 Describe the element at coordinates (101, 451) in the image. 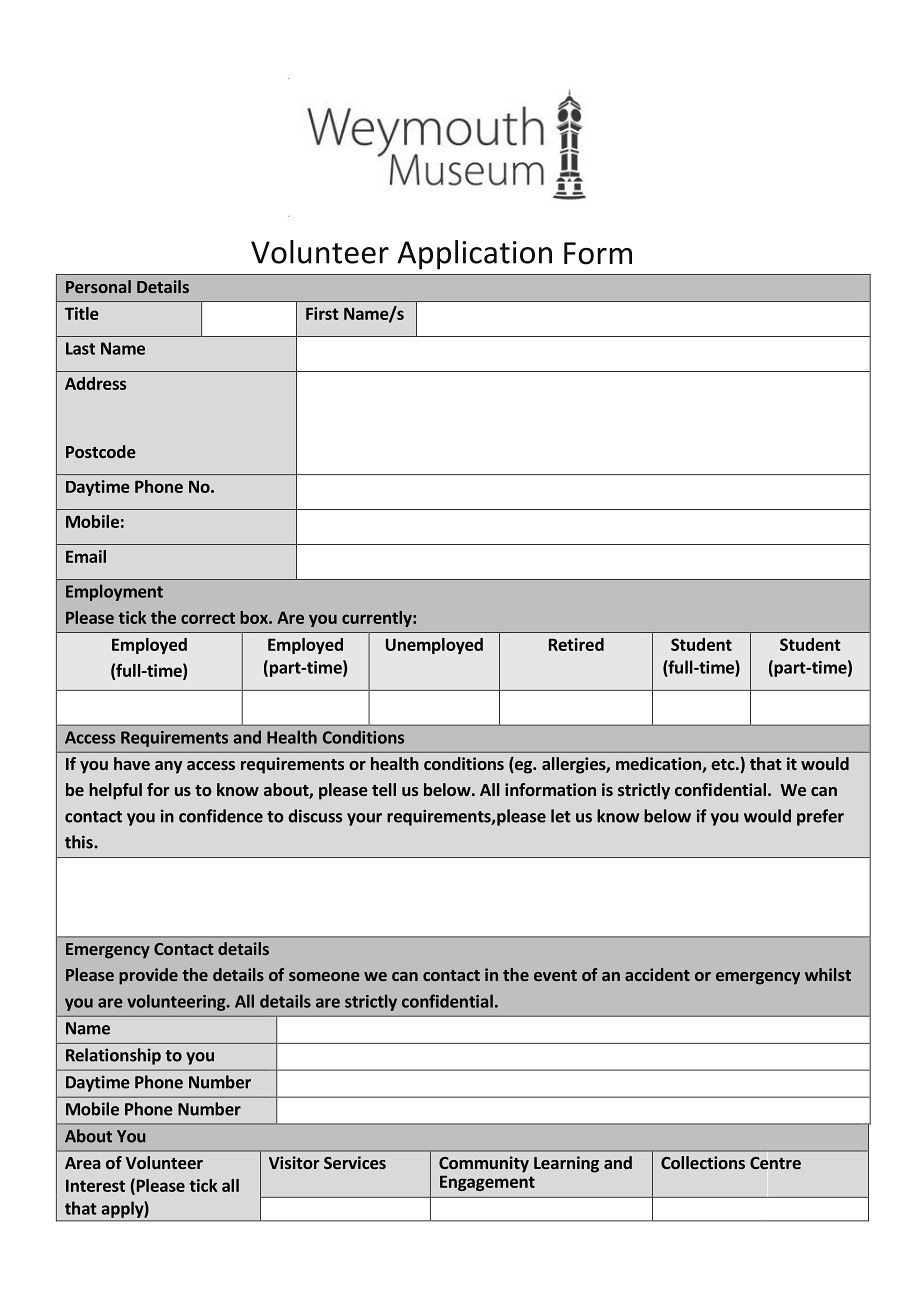

I see `Postcode` at that location.
